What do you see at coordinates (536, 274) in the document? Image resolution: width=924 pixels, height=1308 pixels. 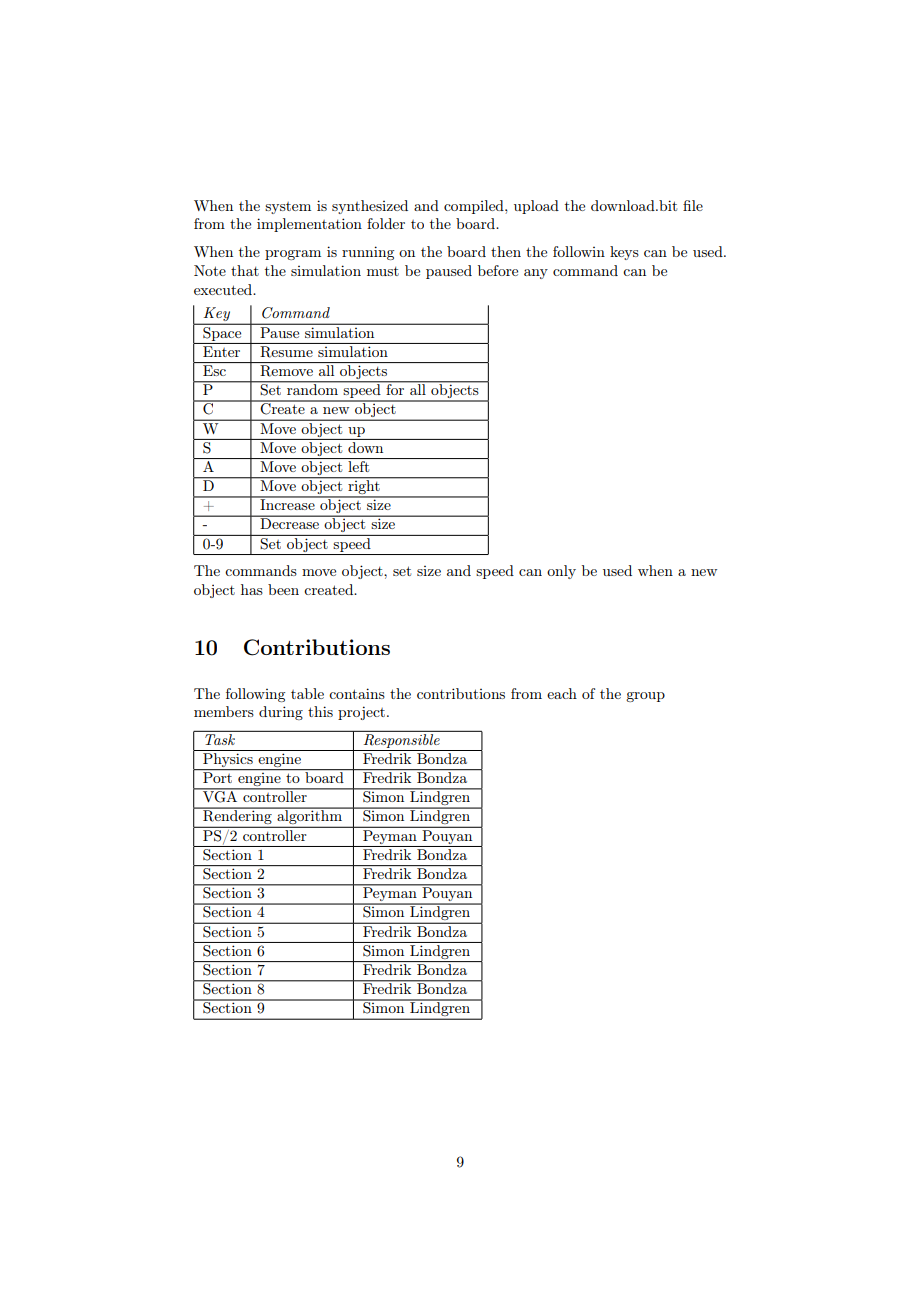 I see `any` at bounding box center [536, 274].
